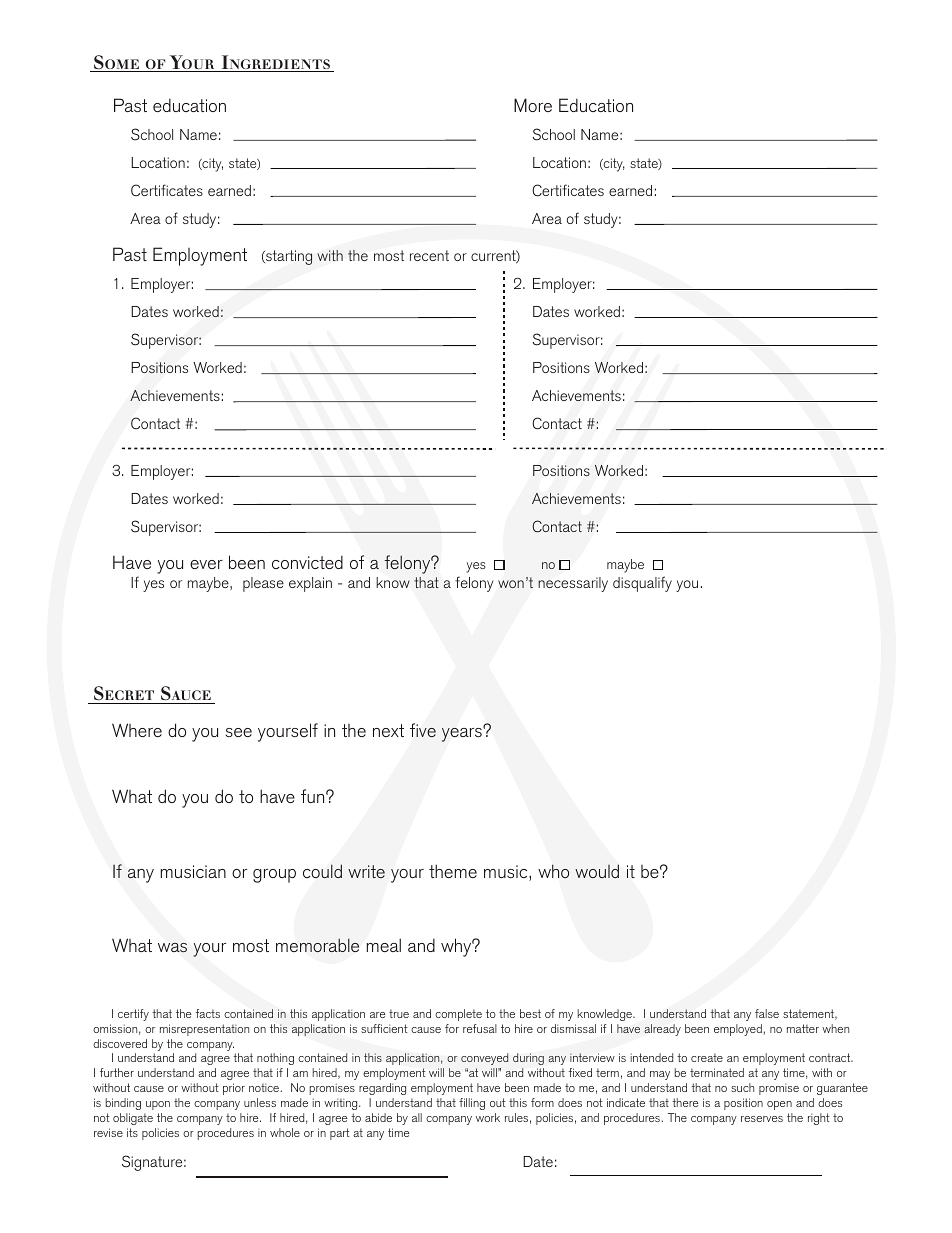 Image resolution: width=952 pixels, height=1233 pixels. What do you see at coordinates (642, 584) in the screenshot?
I see `disqualify` at bounding box center [642, 584].
